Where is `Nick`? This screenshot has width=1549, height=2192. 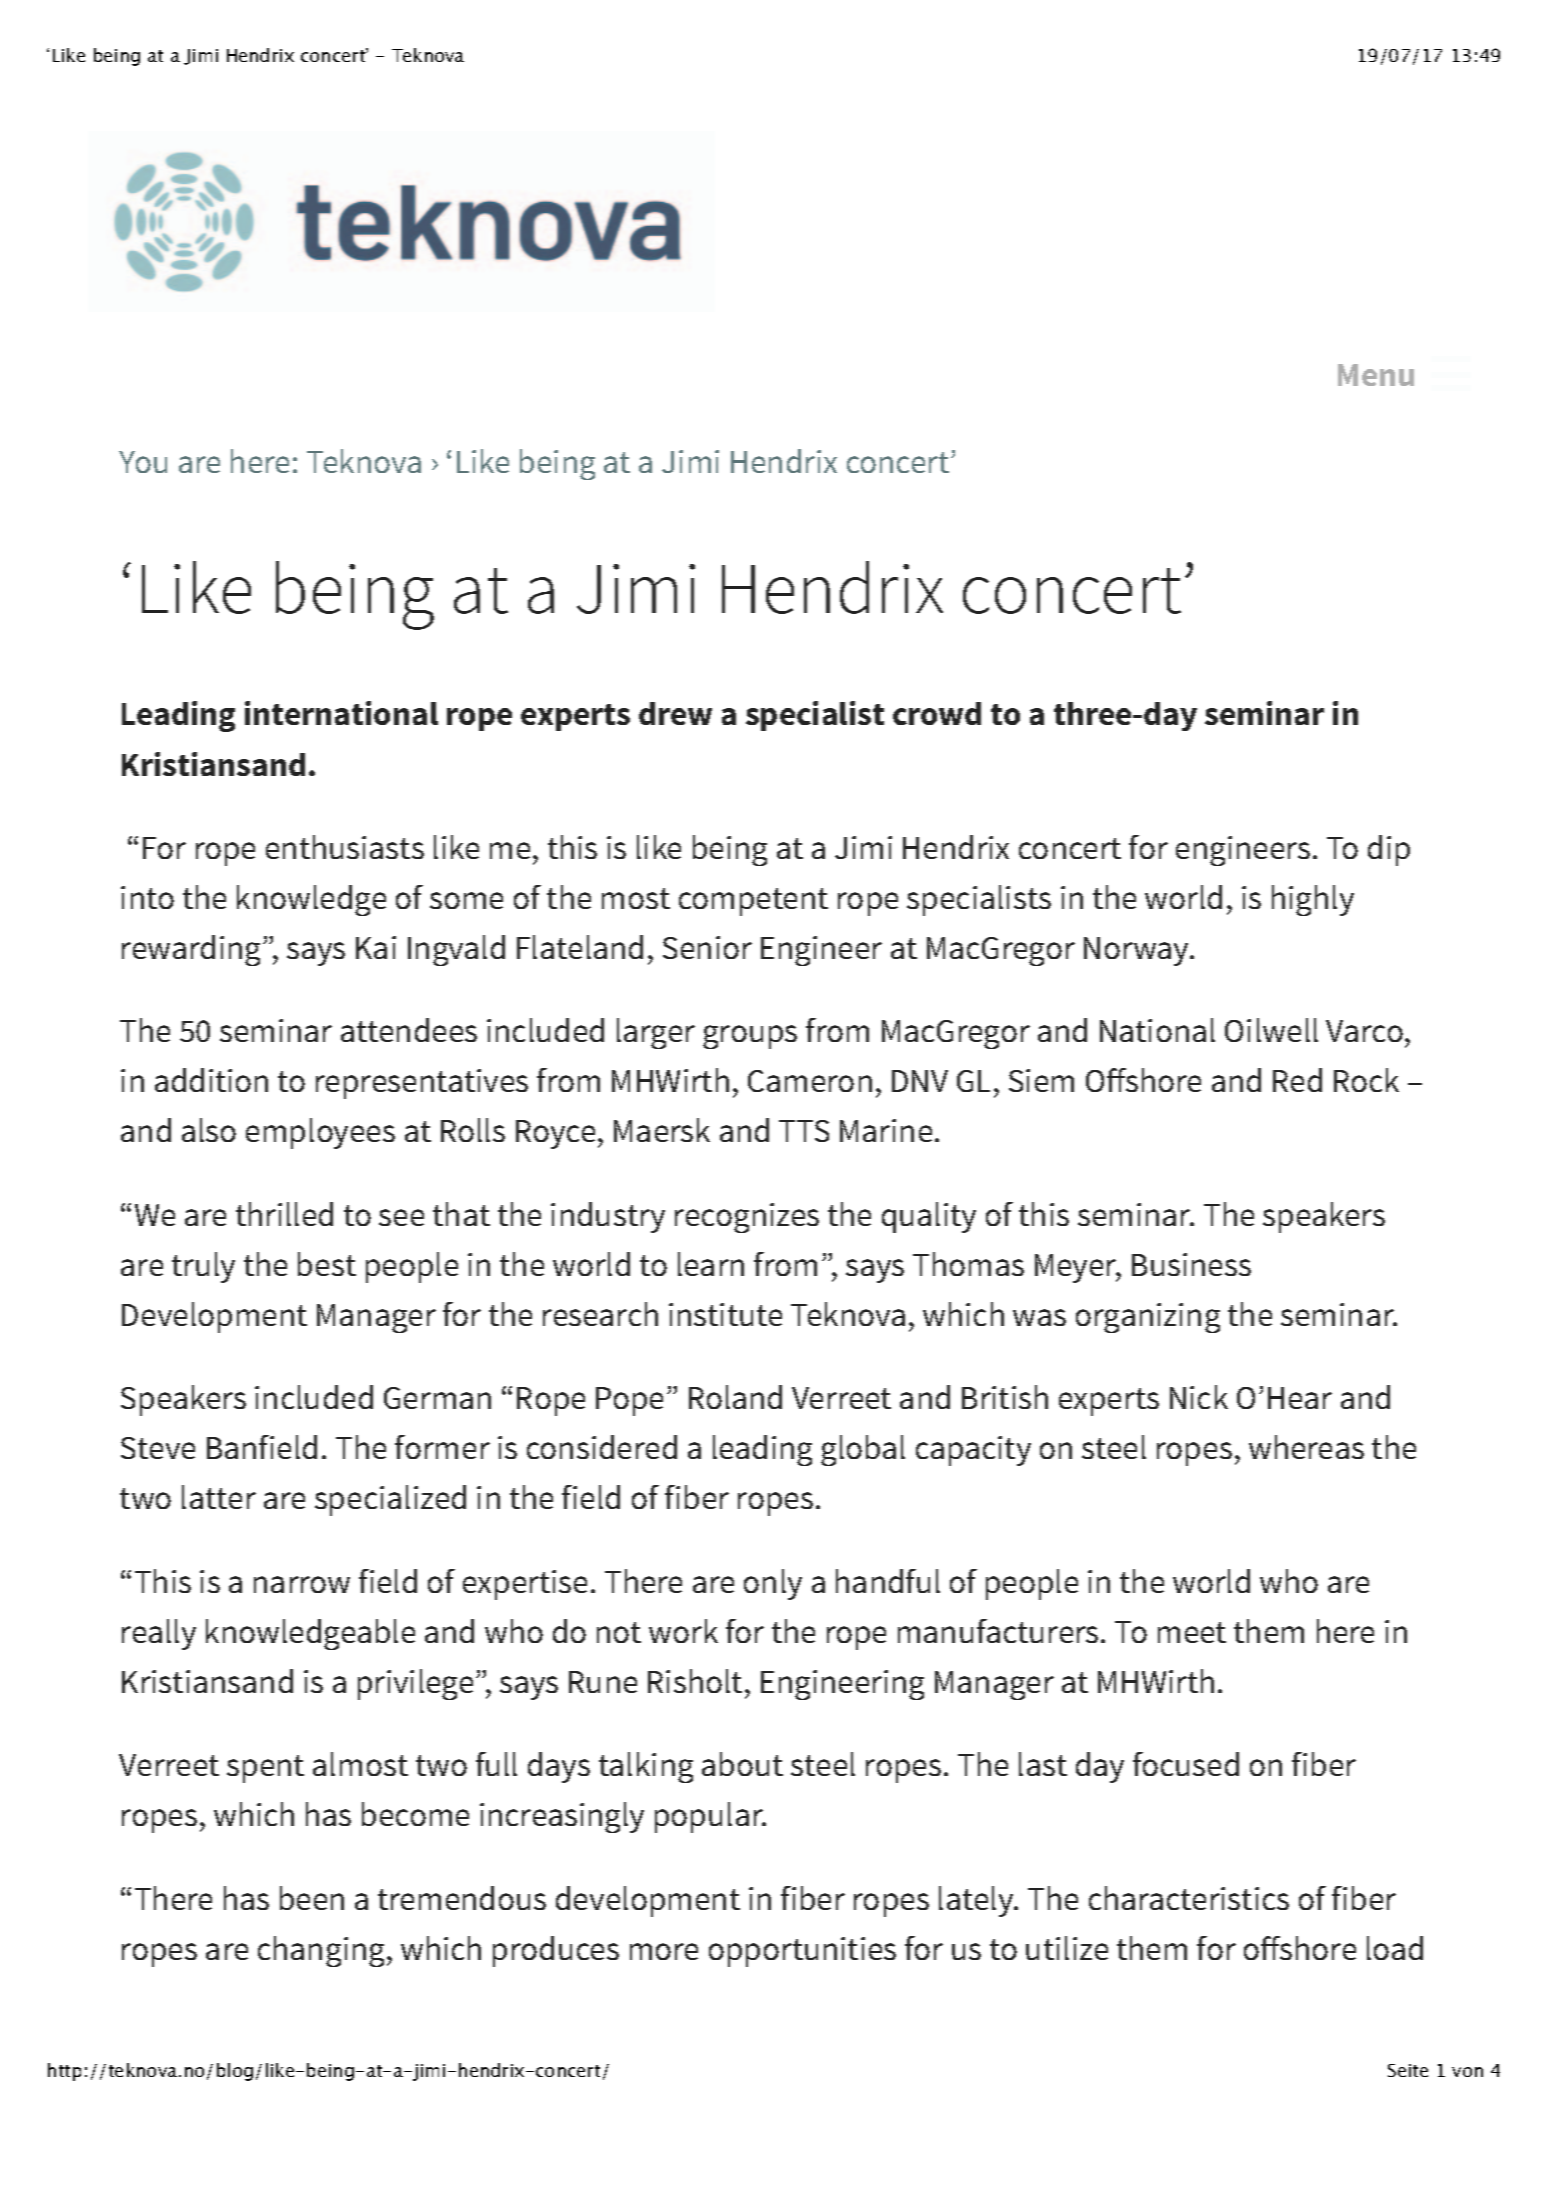
Nick is located at coordinates (1199, 1397).
